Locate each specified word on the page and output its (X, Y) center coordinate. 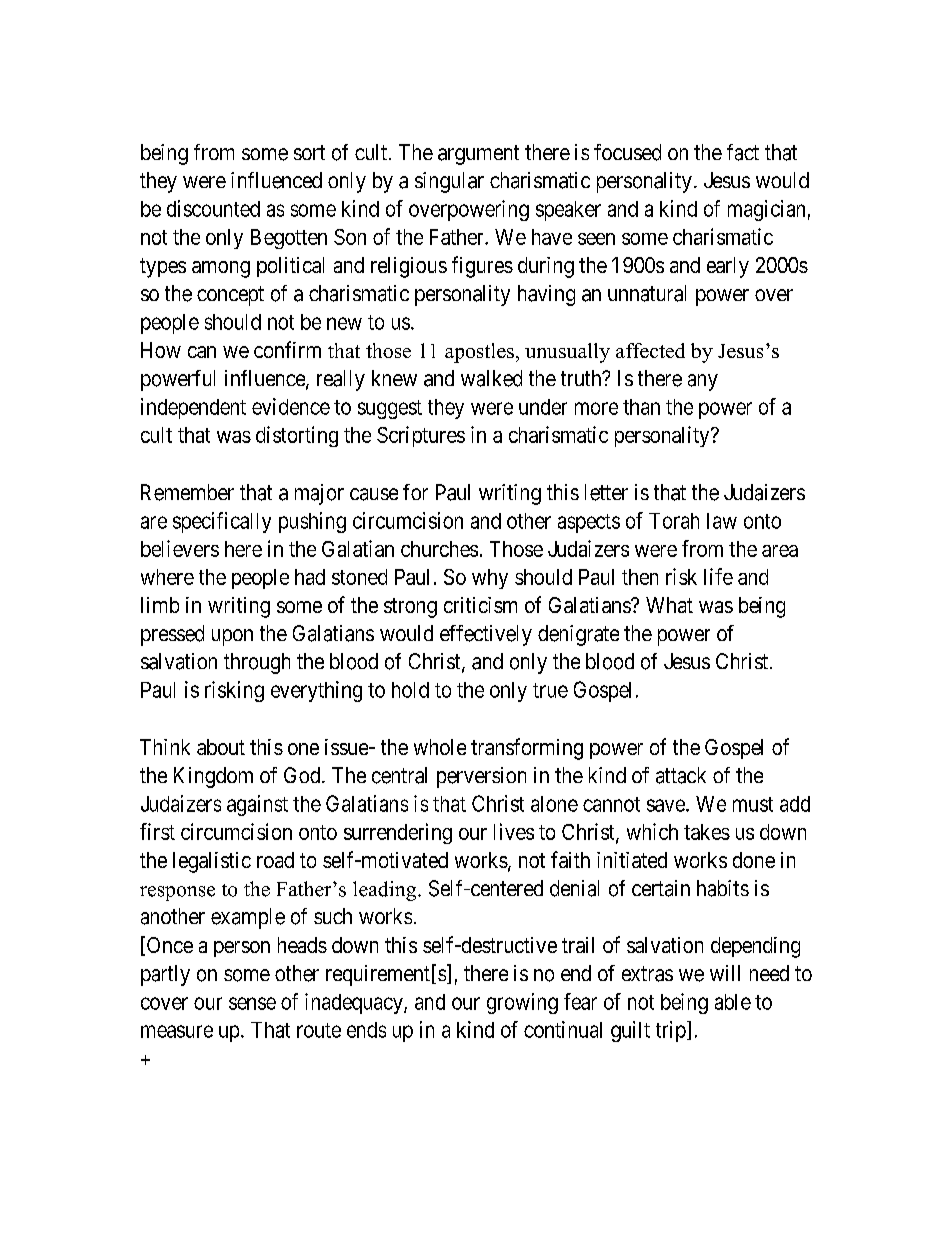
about (221, 747)
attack (681, 775)
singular (449, 182)
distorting (297, 436)
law (722, 521)
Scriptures (421, 436)
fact (743, 152)
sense (252, 1003)
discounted (213, 208)
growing (522, 1003)
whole (440, 747)
